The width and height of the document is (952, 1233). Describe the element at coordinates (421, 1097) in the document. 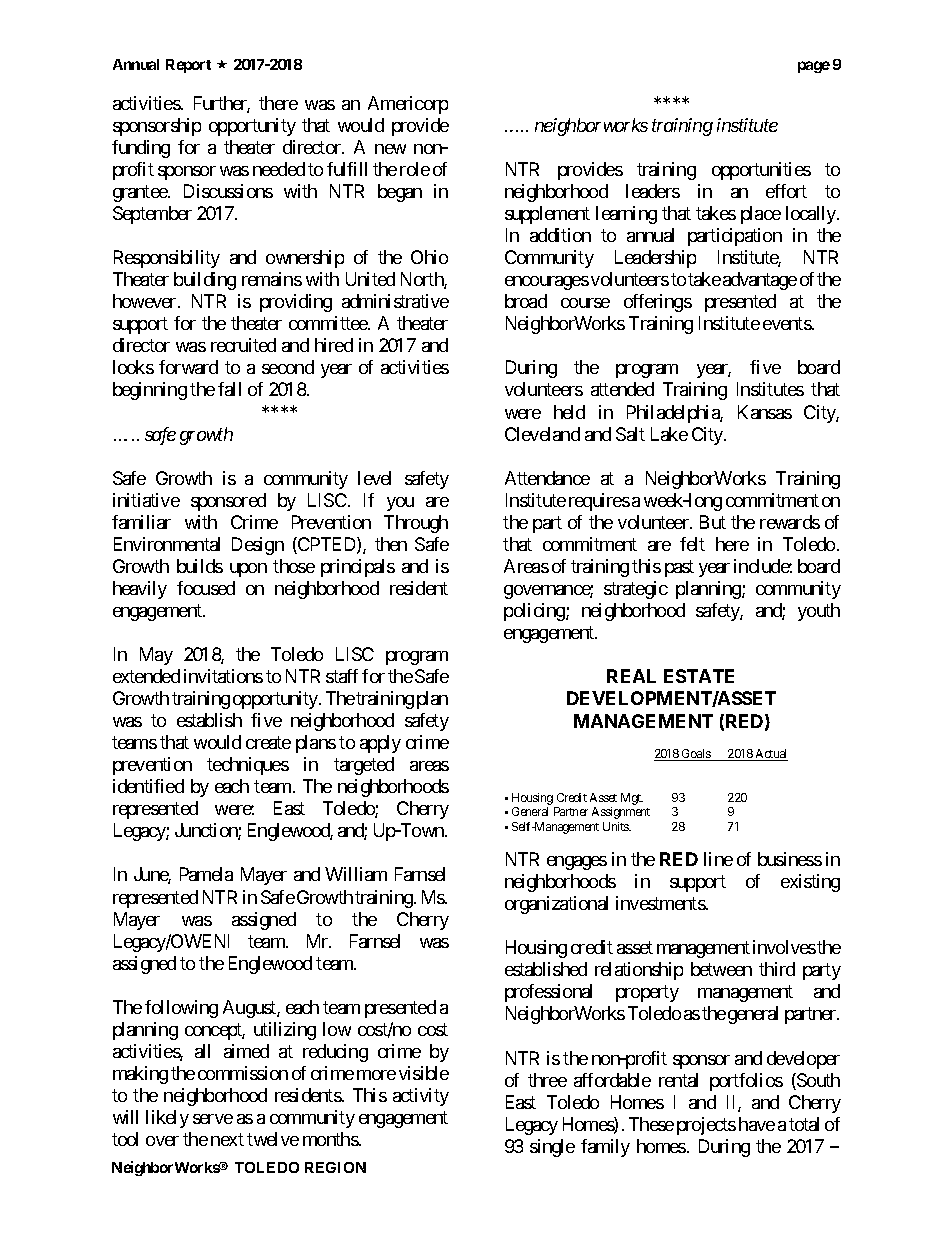

I see `activity` at that location.
